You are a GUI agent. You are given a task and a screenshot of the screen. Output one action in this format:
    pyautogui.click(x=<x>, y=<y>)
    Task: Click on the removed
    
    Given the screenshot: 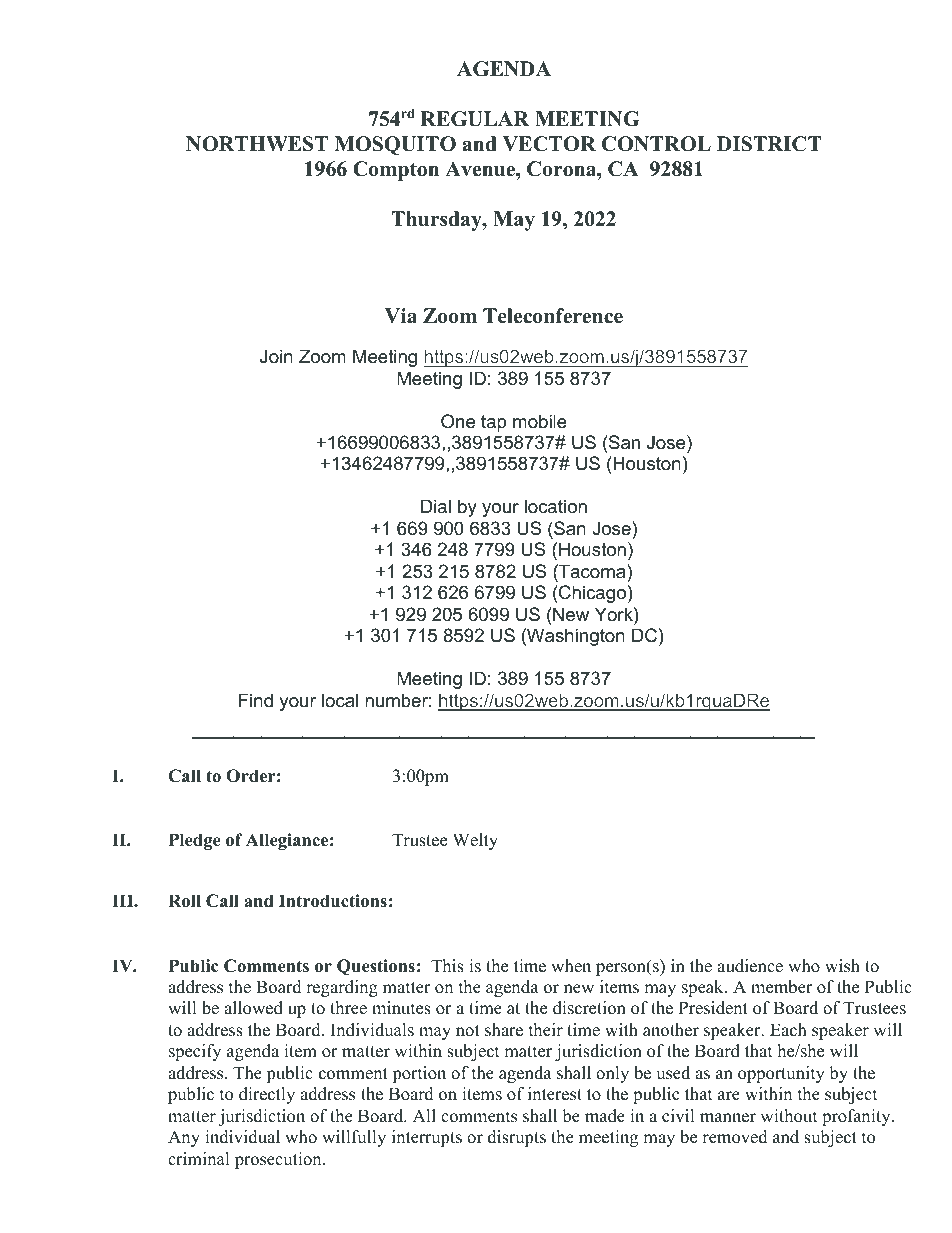 What is the action you would take?
    pyautogui.click(x=735, y=1137)
